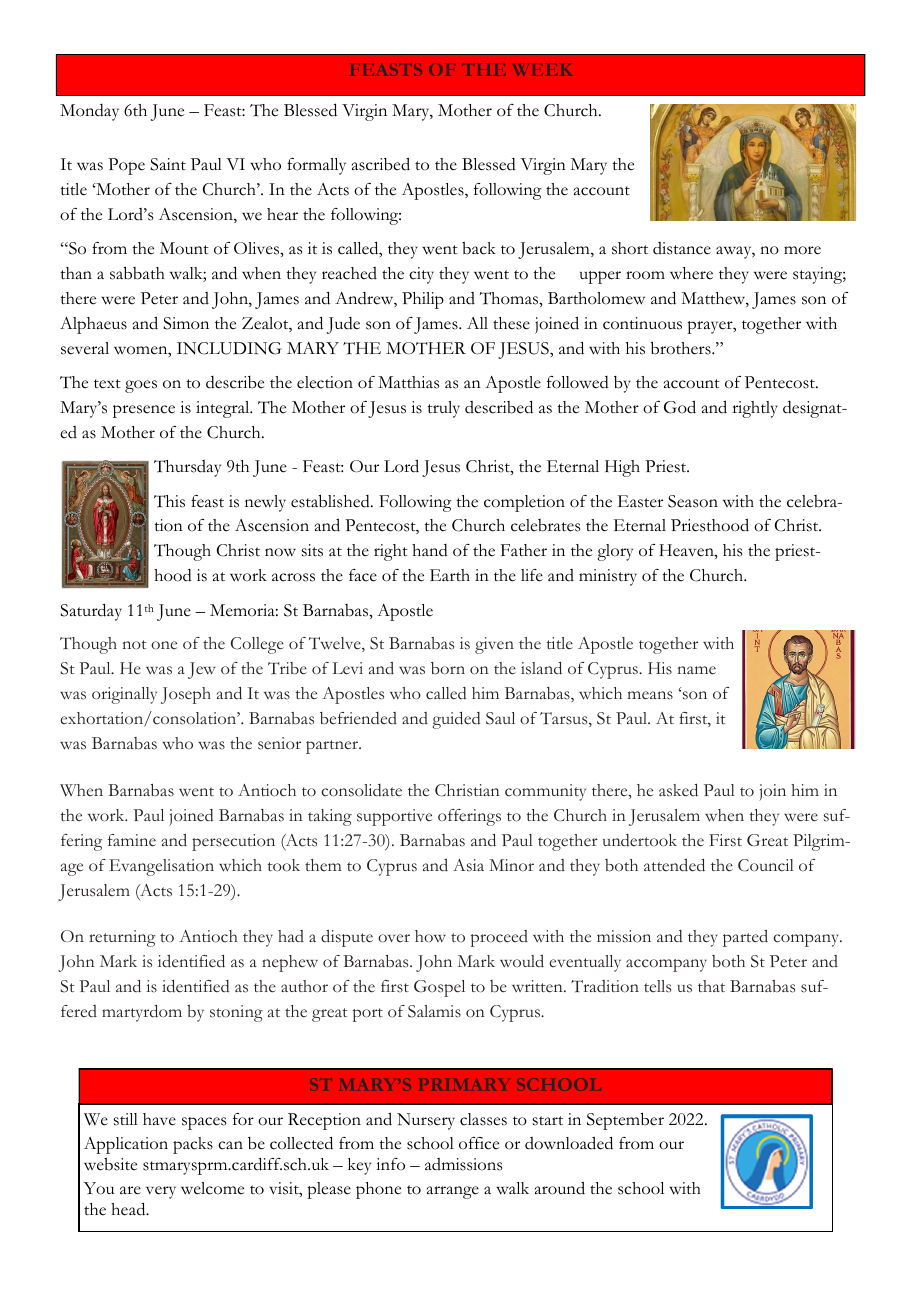  I want to click on Monday, so click(89, 112).
